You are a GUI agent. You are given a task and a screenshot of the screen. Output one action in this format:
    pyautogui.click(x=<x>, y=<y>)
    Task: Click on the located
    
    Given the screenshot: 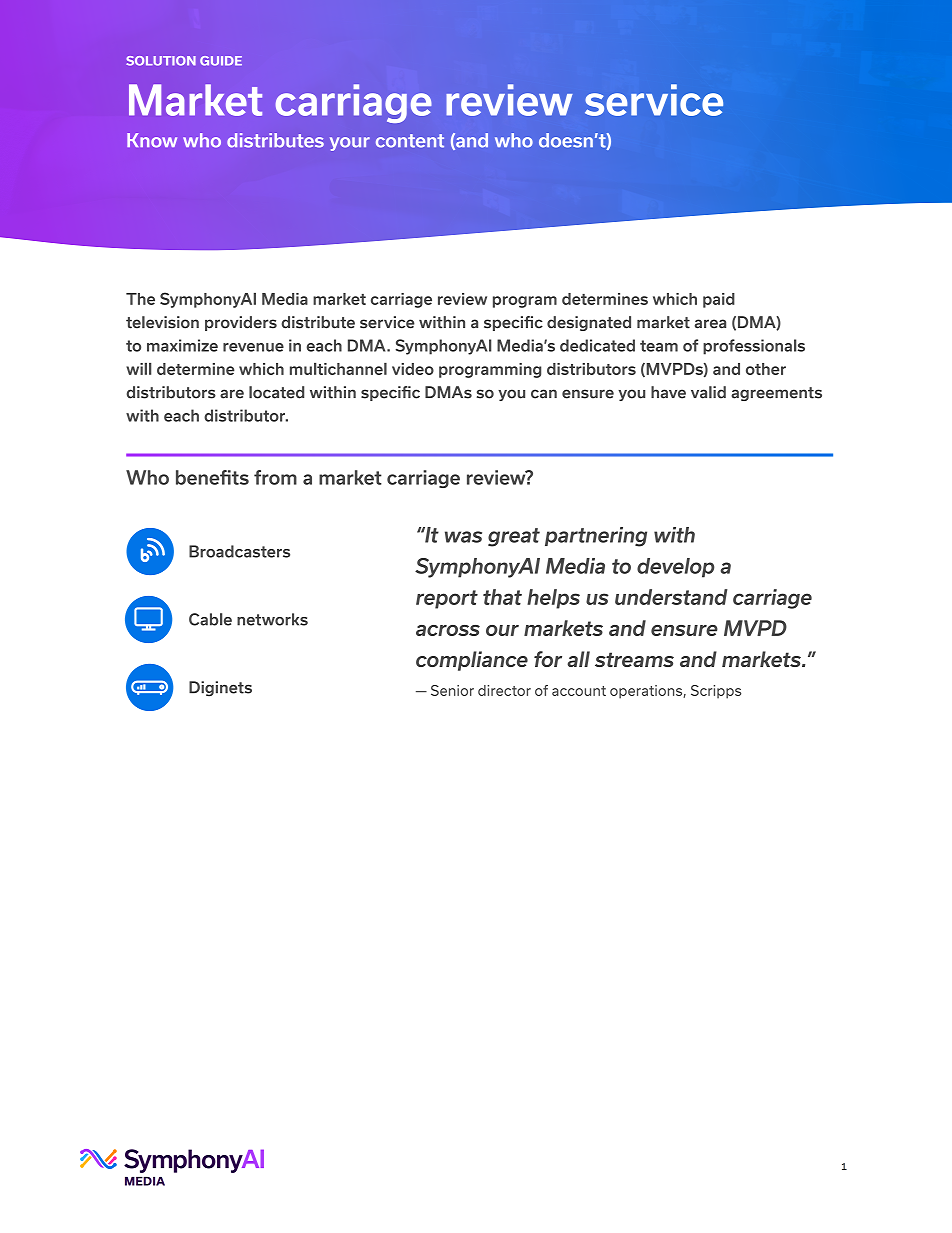 What is the action you would take?
    pyautogui.click(x=276, y=392)
